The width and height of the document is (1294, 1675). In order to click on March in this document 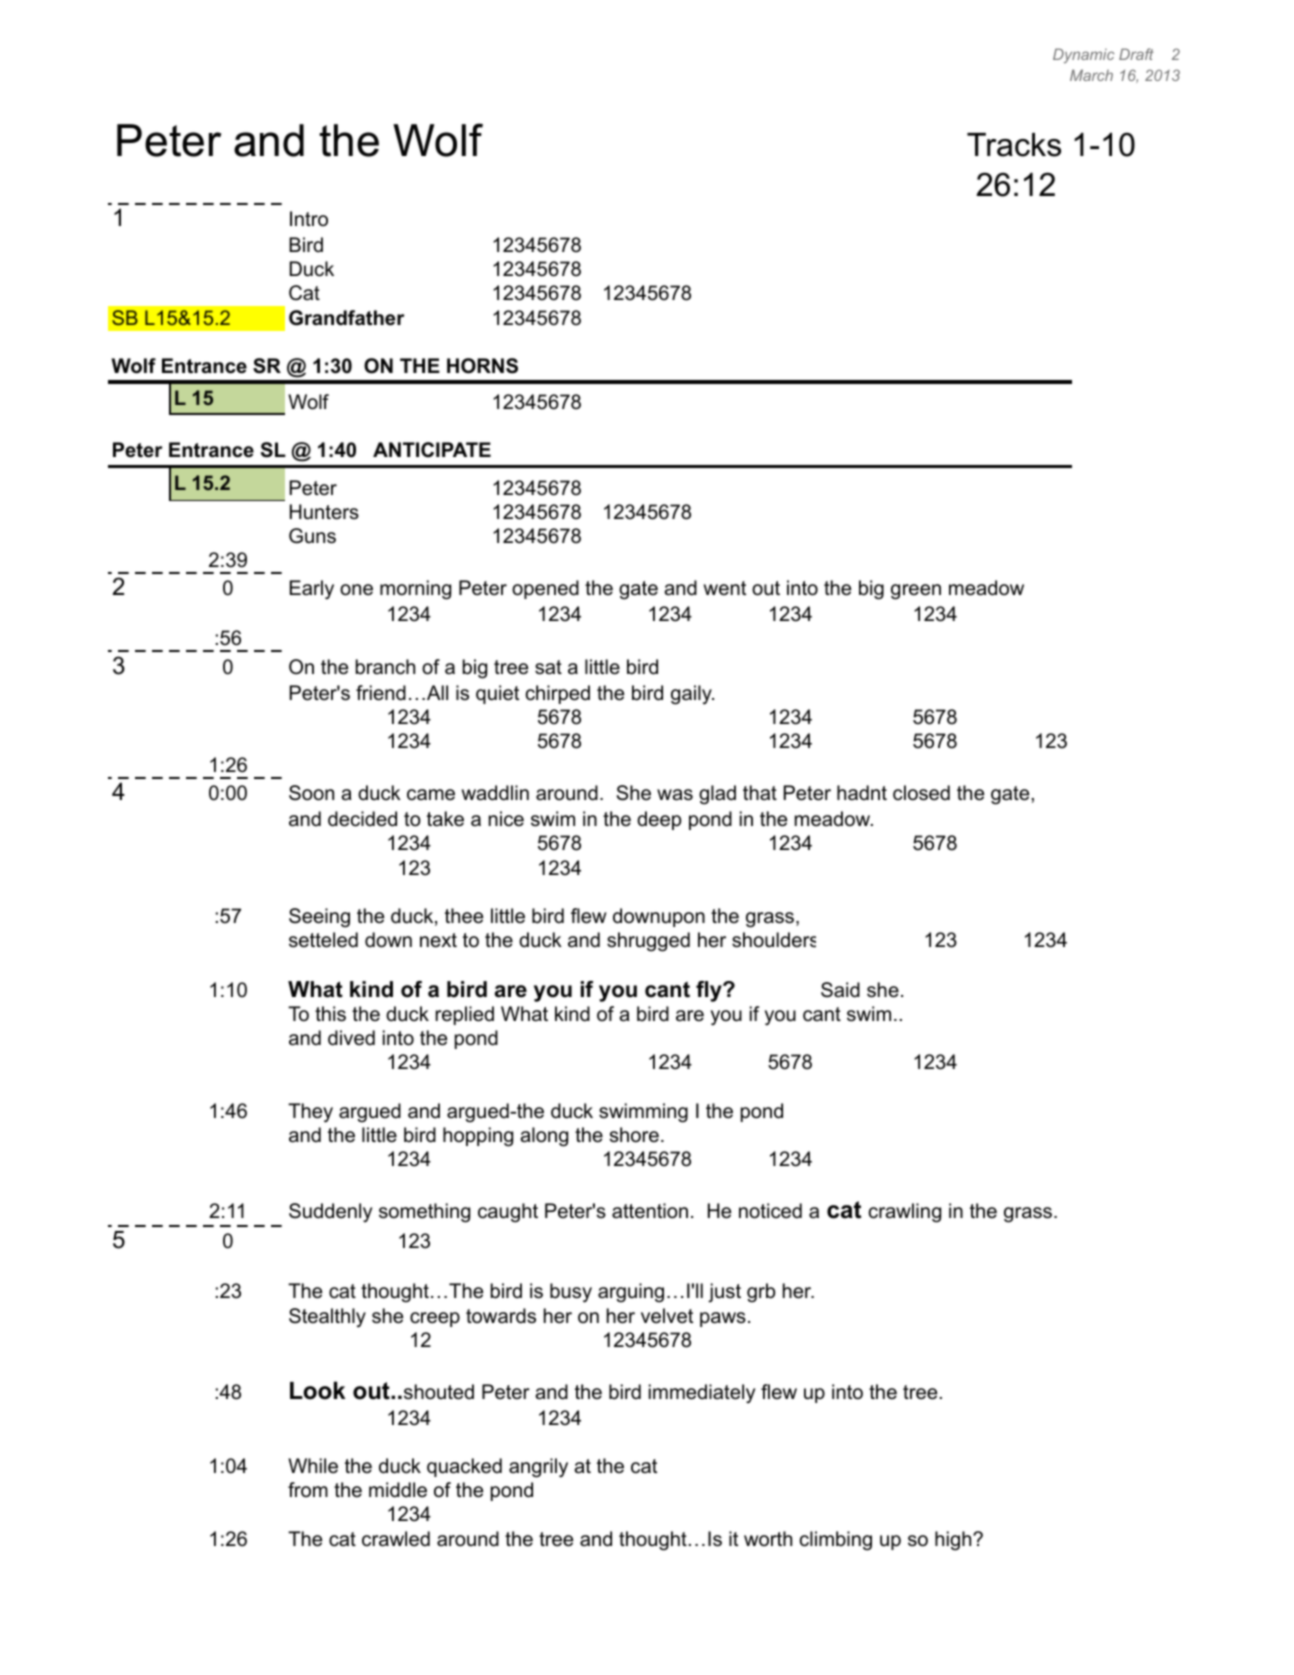, I will do `click(1091, 75)`.
